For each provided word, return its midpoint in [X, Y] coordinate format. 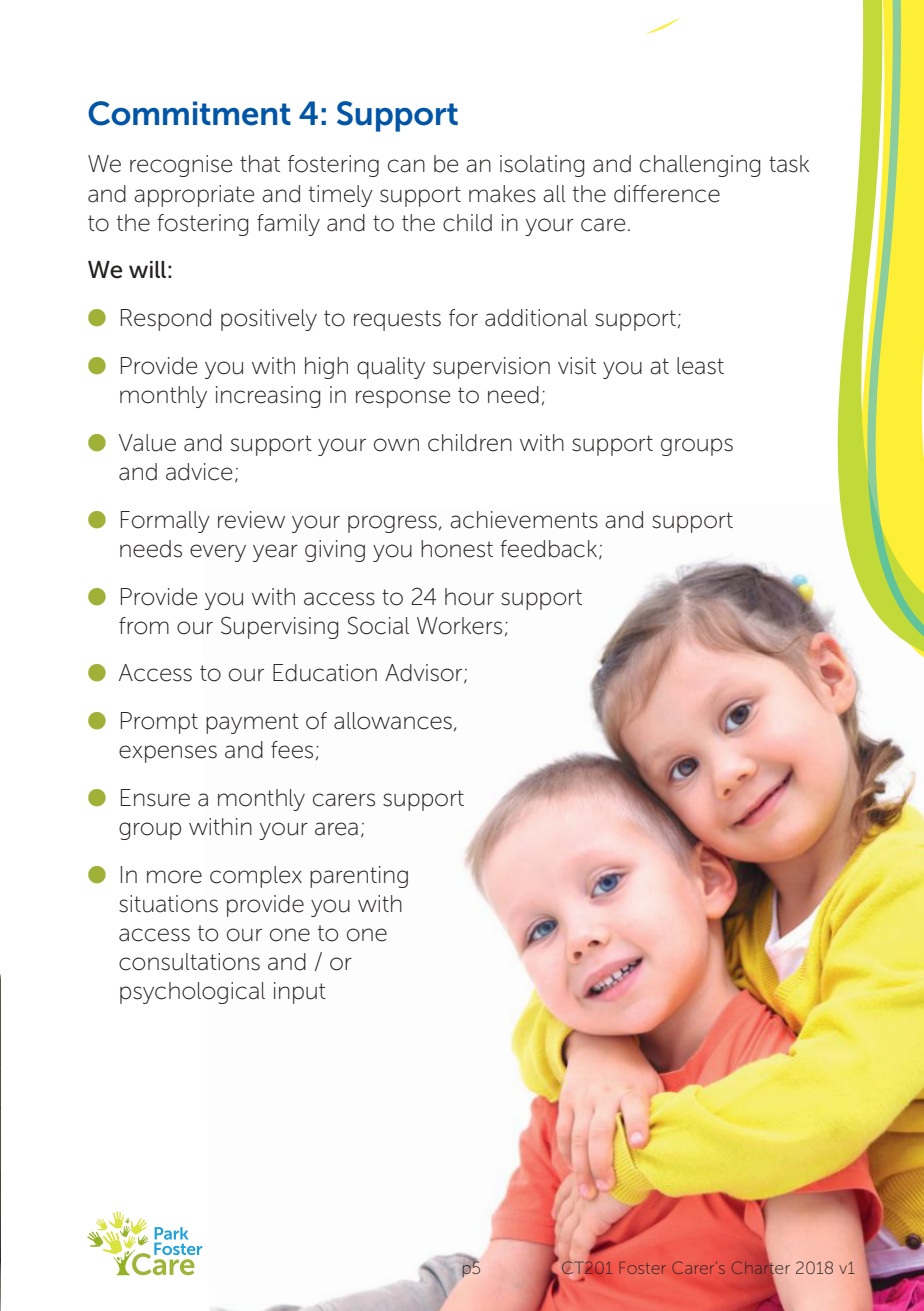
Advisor [425, 674]
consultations [189, 962]
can [406, 166]
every [218, 553]
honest [457, 549]
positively [269, 320]
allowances [393, 721]
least [700, 366]
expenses [168, 754]
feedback [550, 550]
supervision [491, 368]
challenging [700, 166]
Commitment [189, 113]
